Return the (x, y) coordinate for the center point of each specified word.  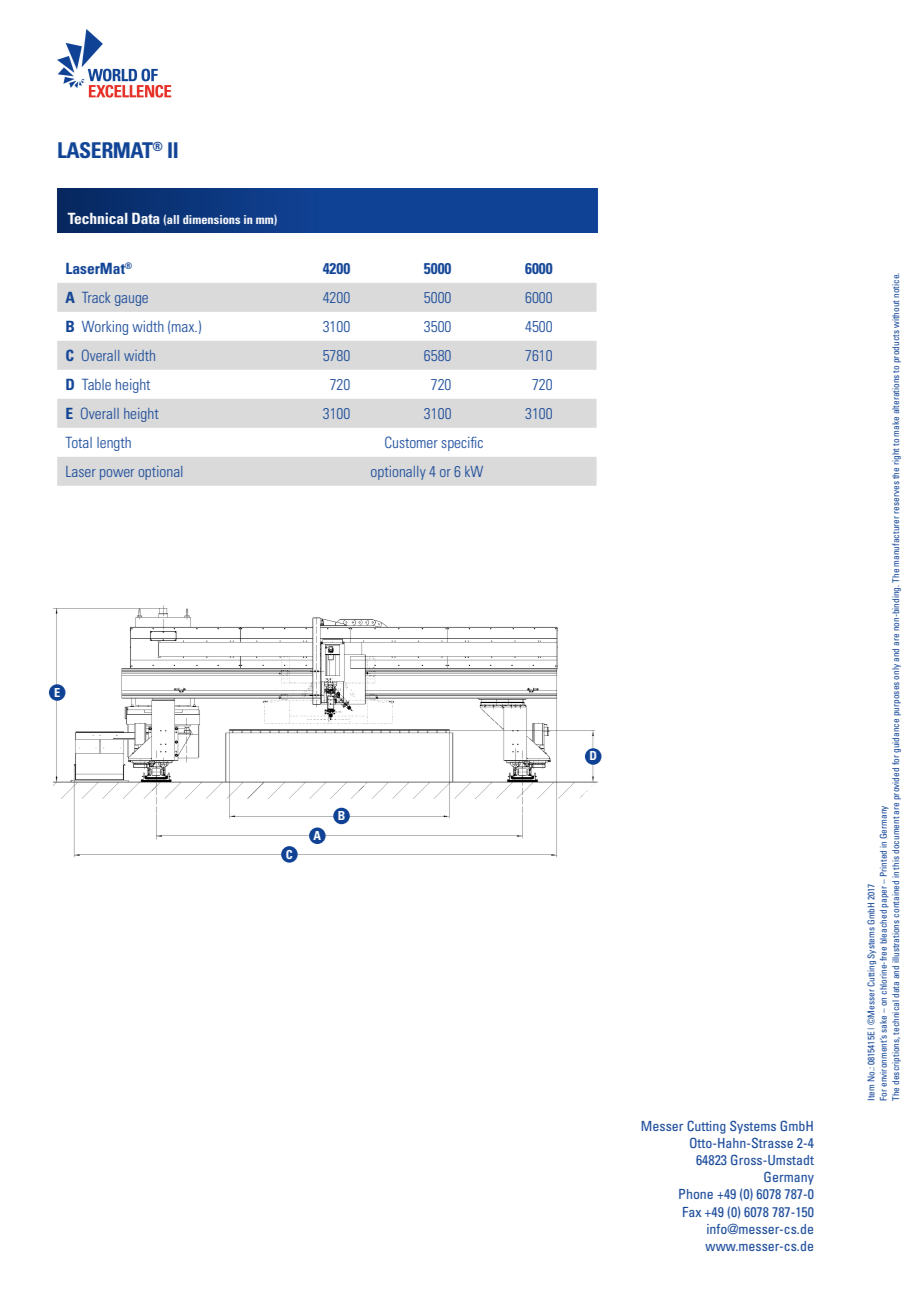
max (184, 328)
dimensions (211, 219)
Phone (696, 1194)
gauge (131, 300)
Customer (411, 442)
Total (78, 442)
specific (462, 444)
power (117, 474)
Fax (692, 1212)
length (114, 444)
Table (96, 384)
